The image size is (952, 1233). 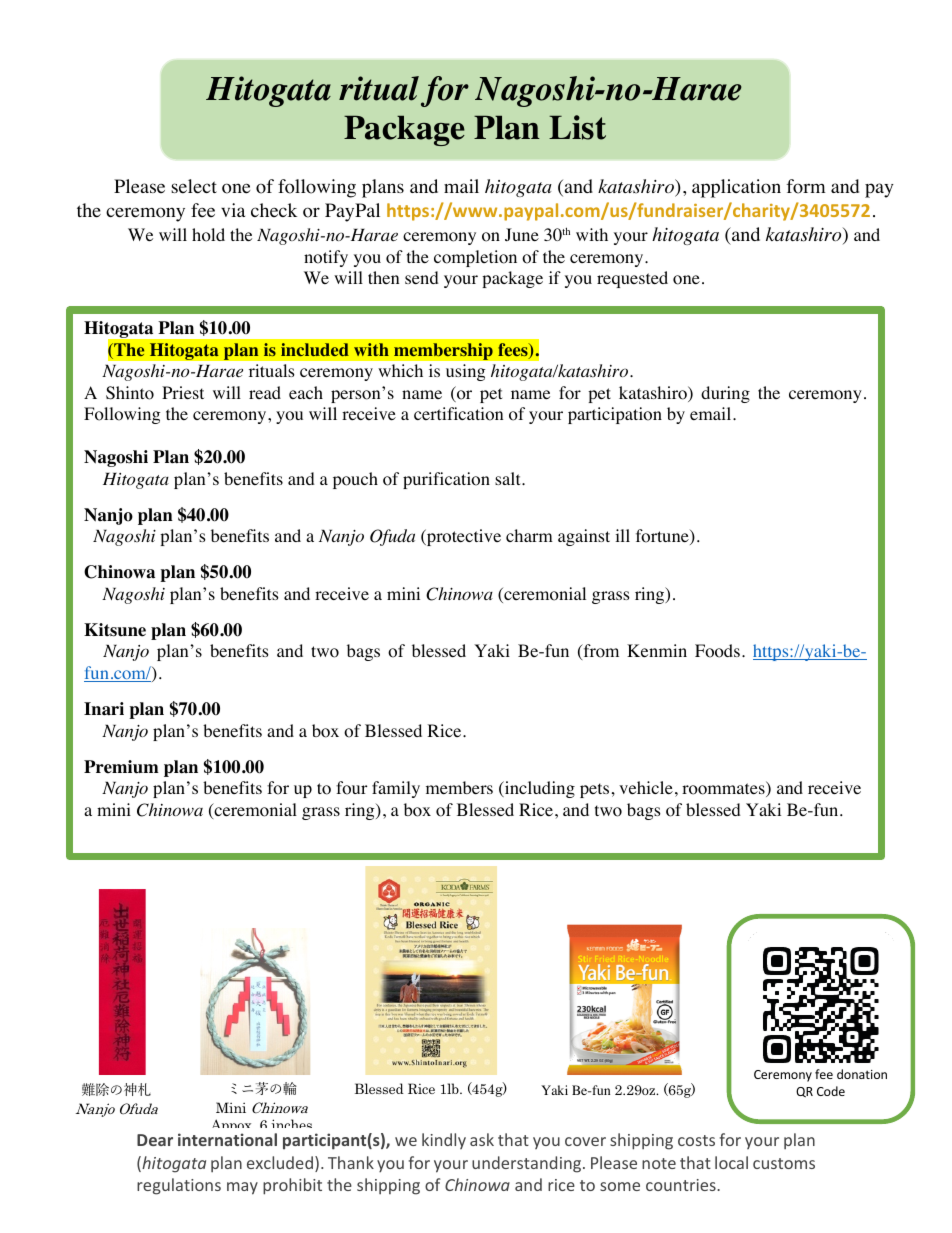 What do you see at coordinates (227, 1139) in the screenshot?
I see `international` at bounding box center [227, 1139].
